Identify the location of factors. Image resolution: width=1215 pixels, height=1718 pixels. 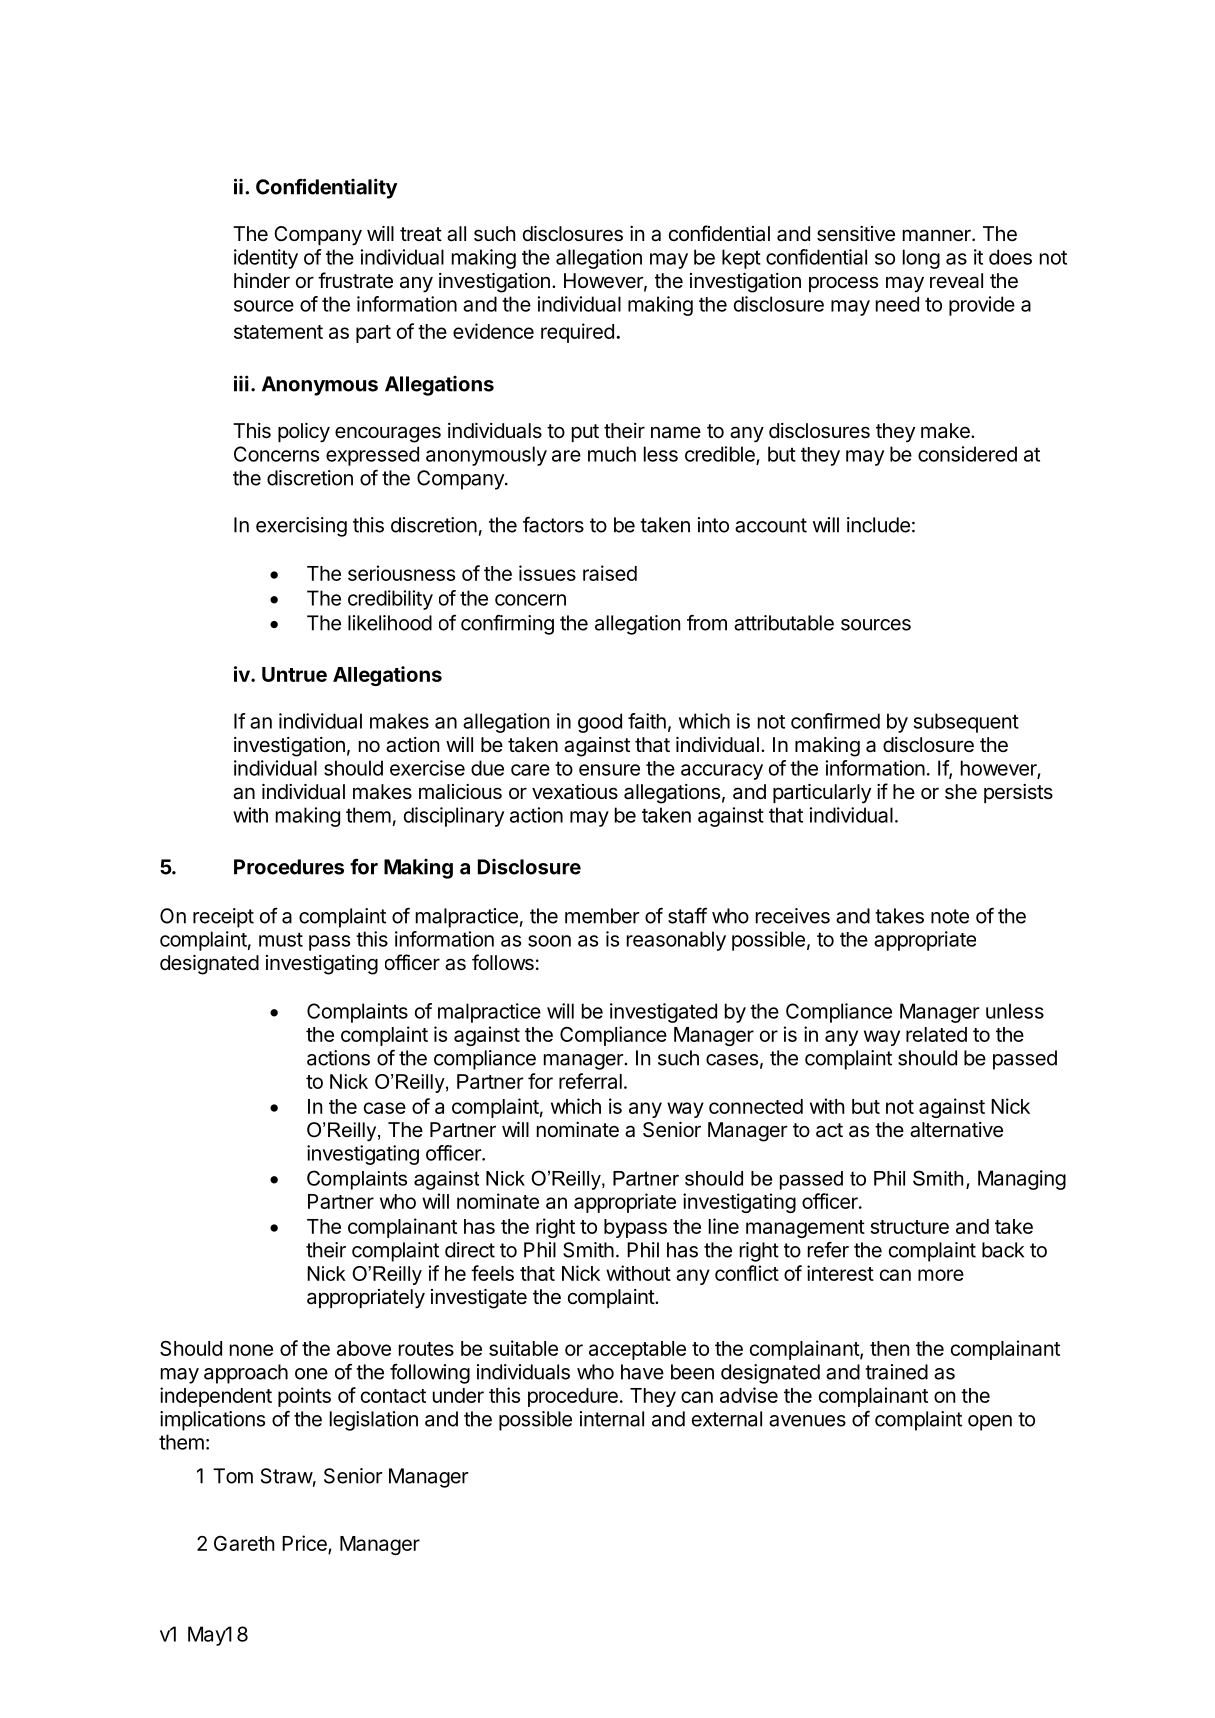
(553, 524).
